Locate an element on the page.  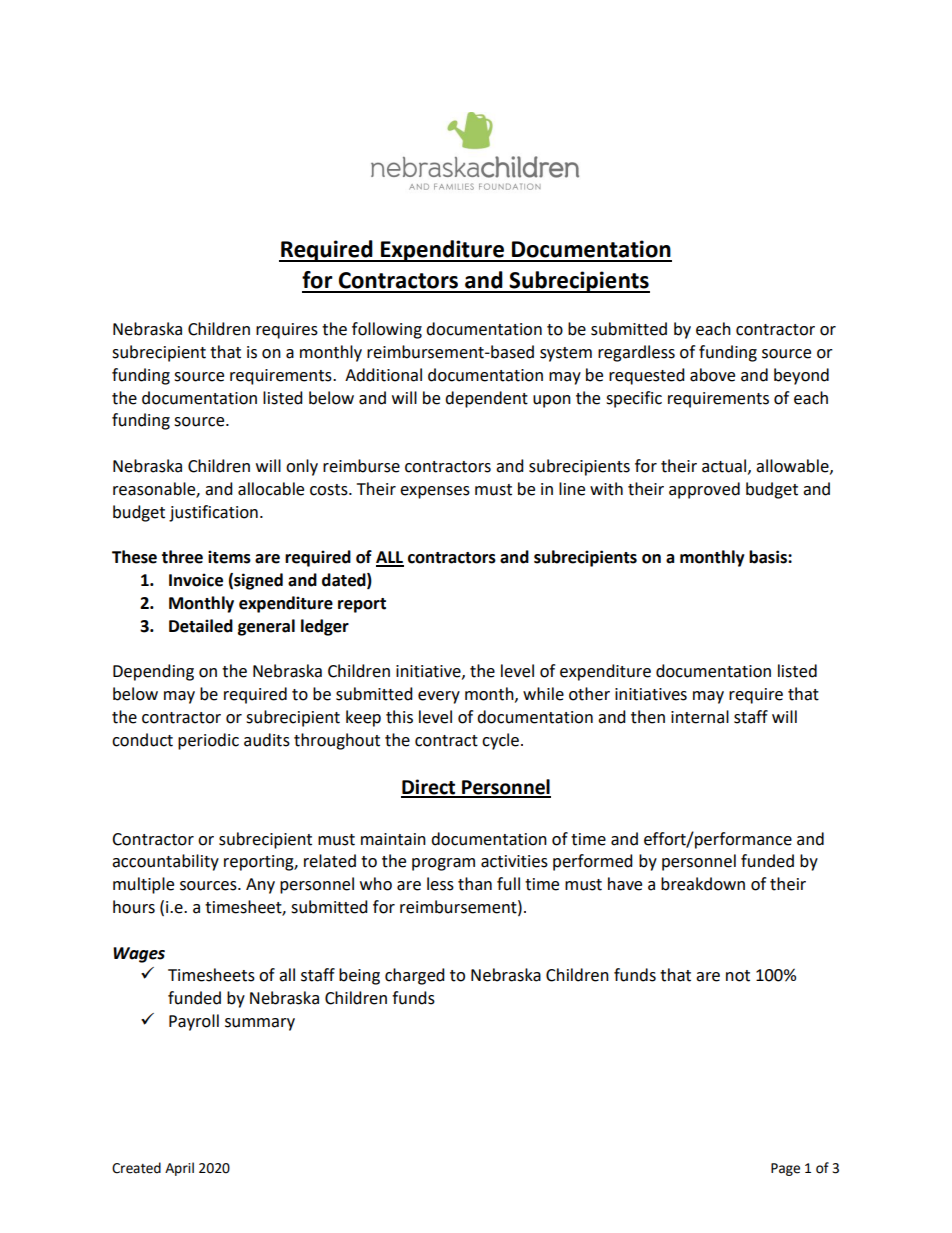
periodic is located at coordinates (208, 741).
